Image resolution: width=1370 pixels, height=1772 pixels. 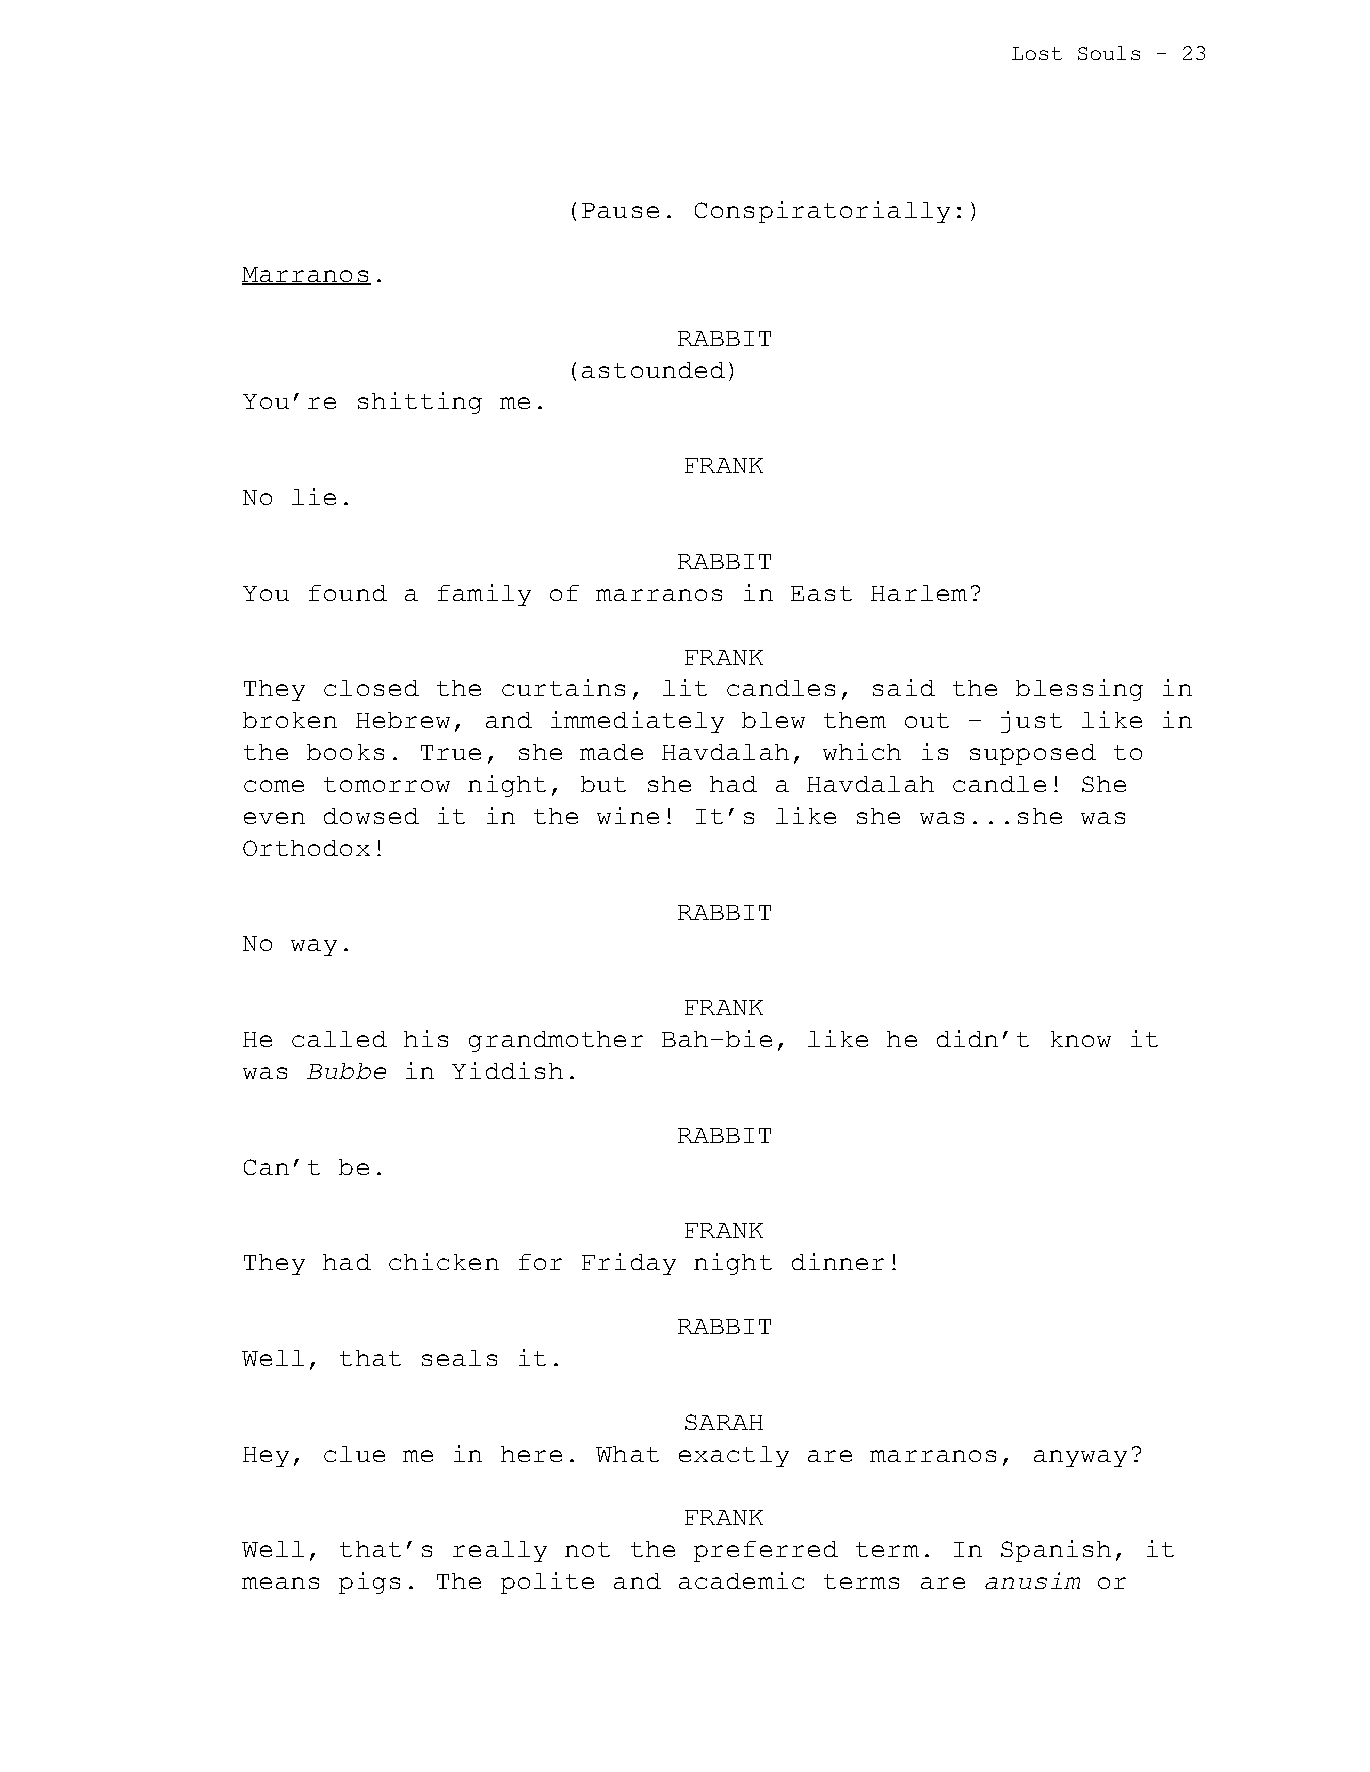 I want to click on East, so click(x=821, y=593).
